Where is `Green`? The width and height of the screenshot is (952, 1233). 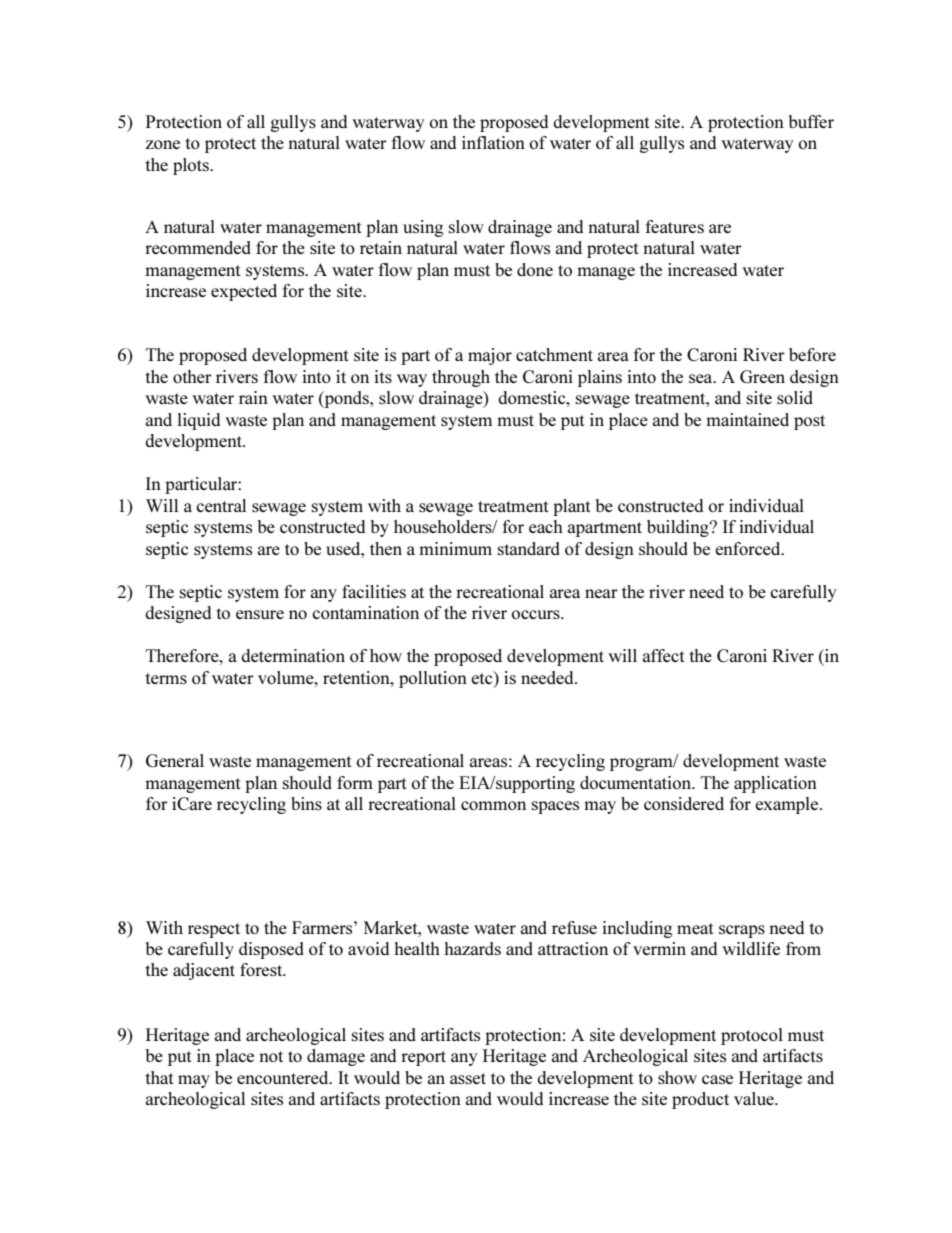 Green is located at coordinates (762, 376).
